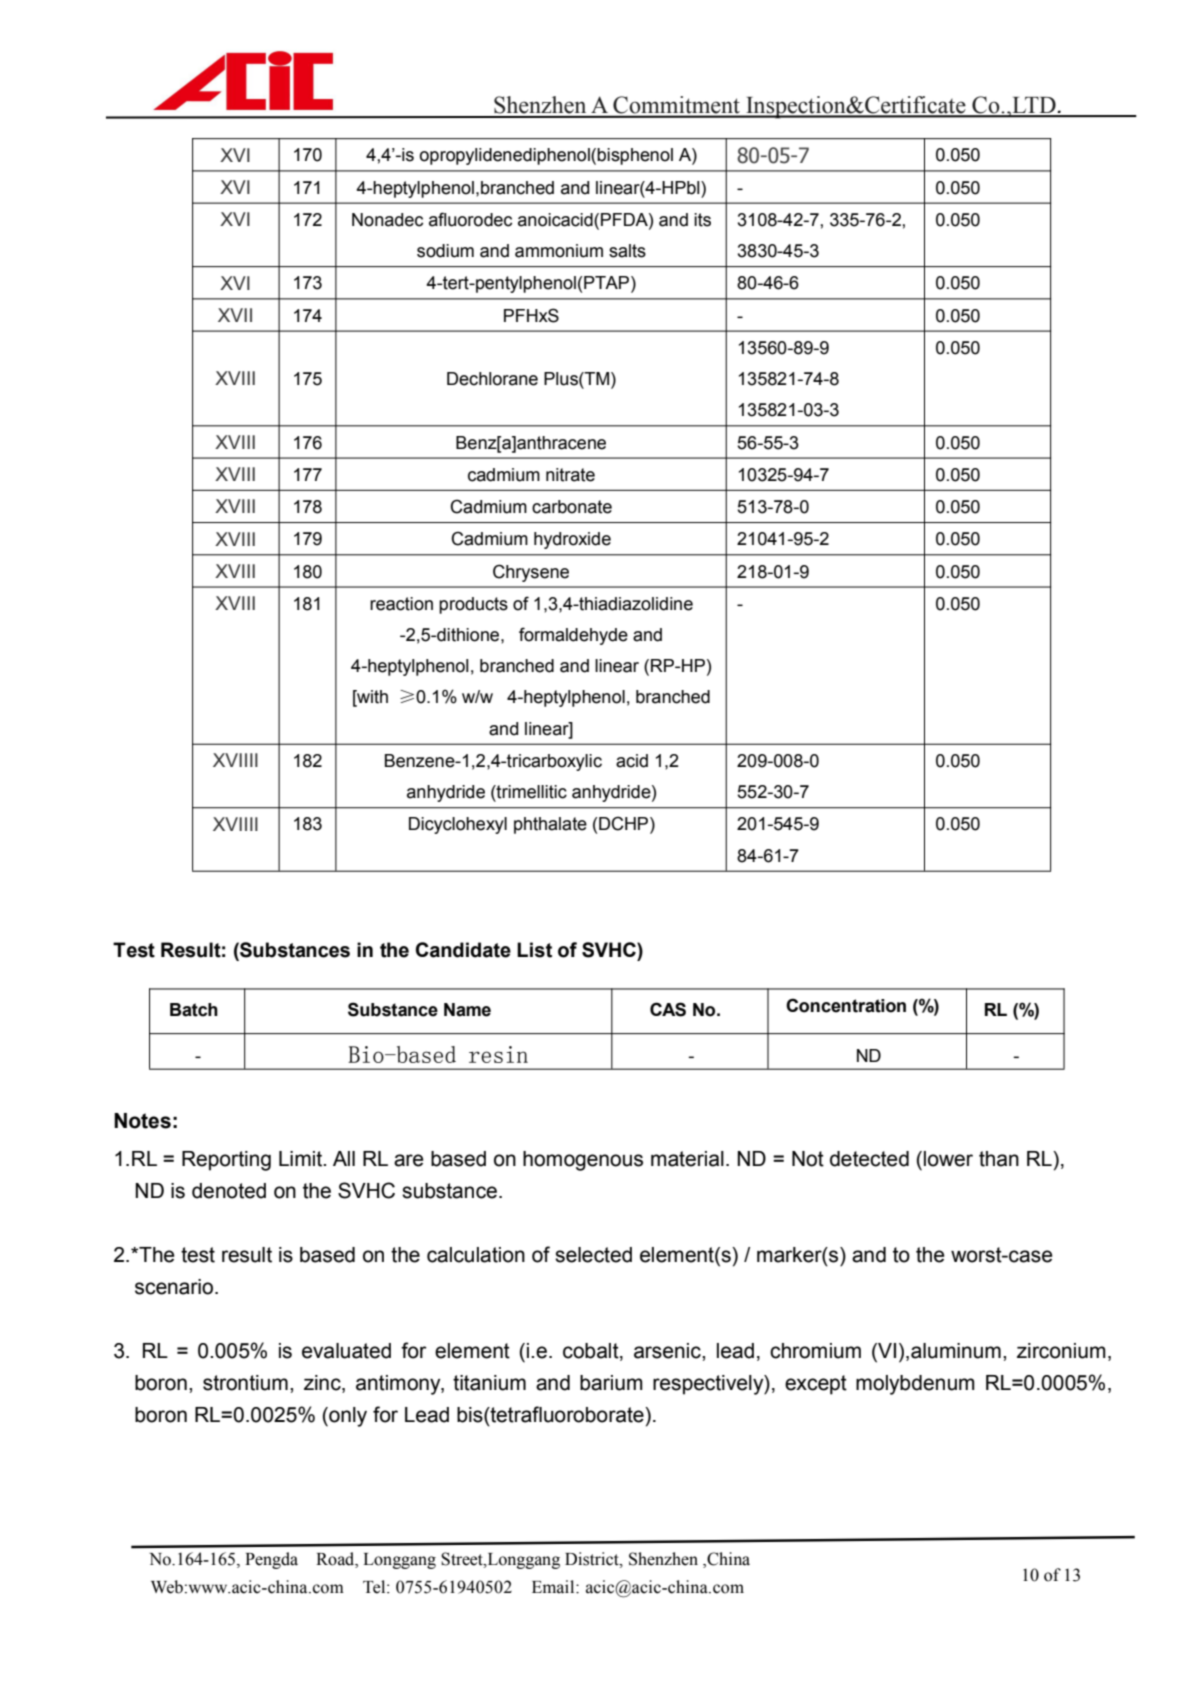 The width and height of the page is (1192, 1686). I want to click on sodium, so click(445, 251).
